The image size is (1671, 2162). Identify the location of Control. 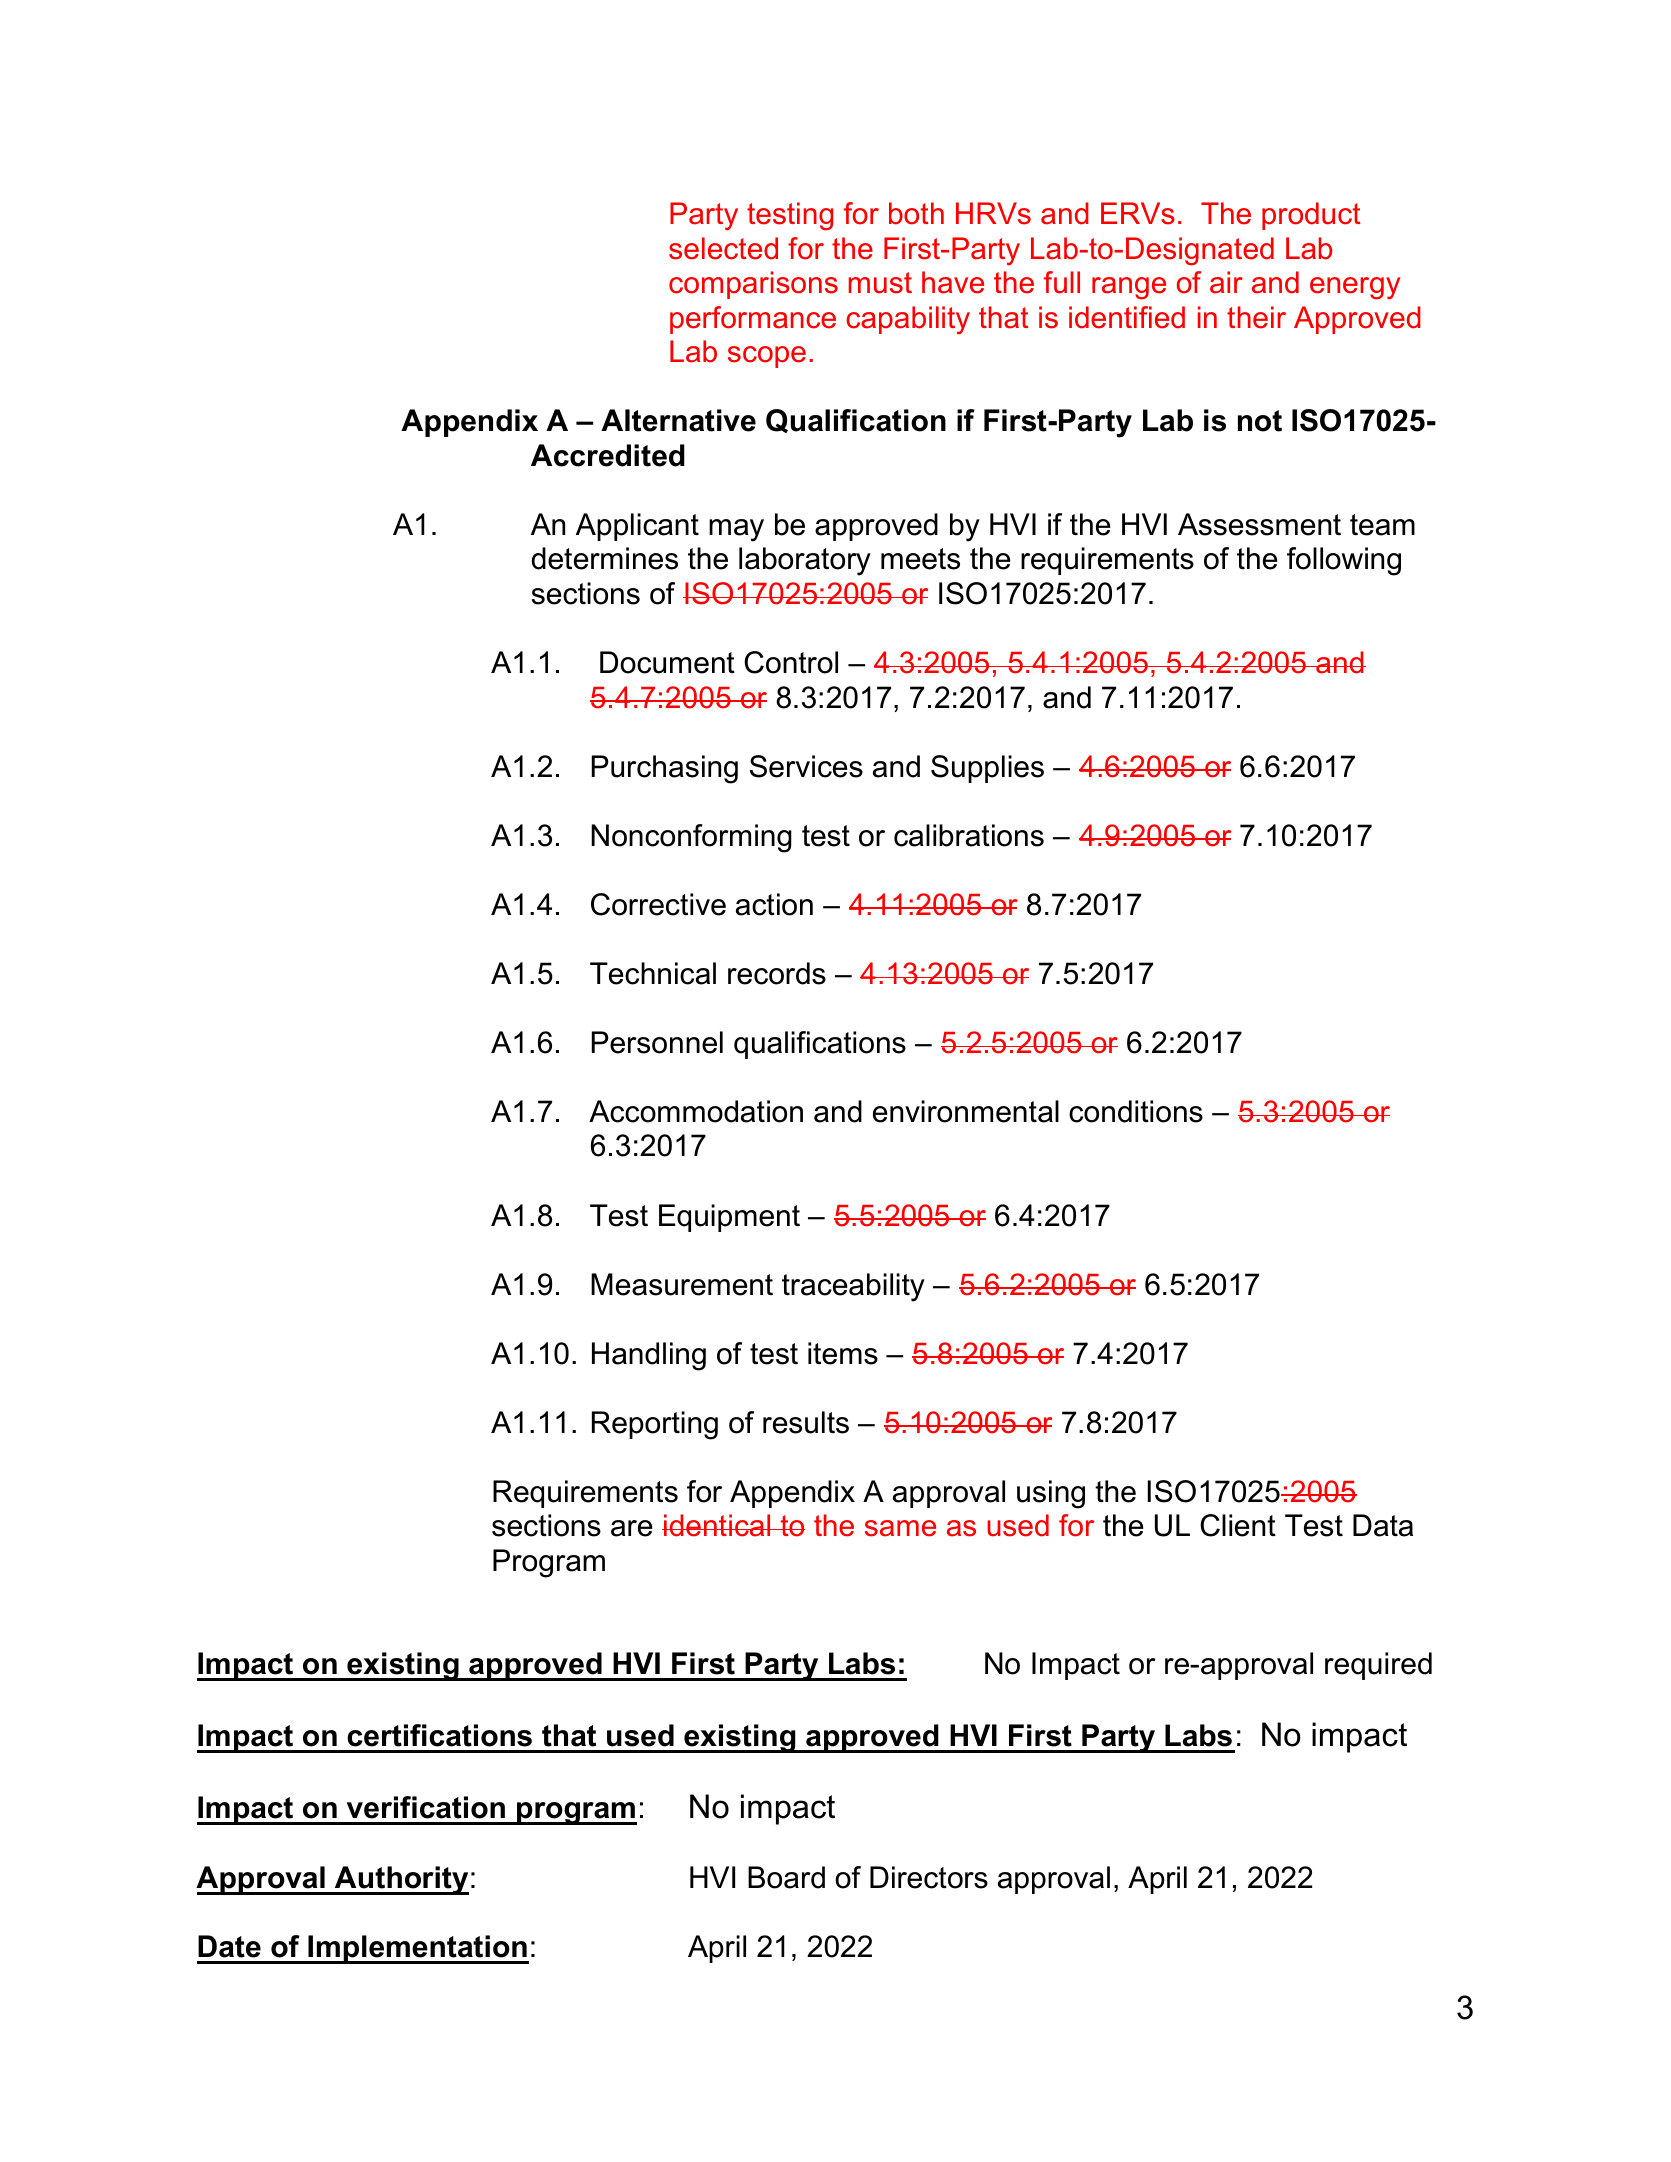
(791, 662).
